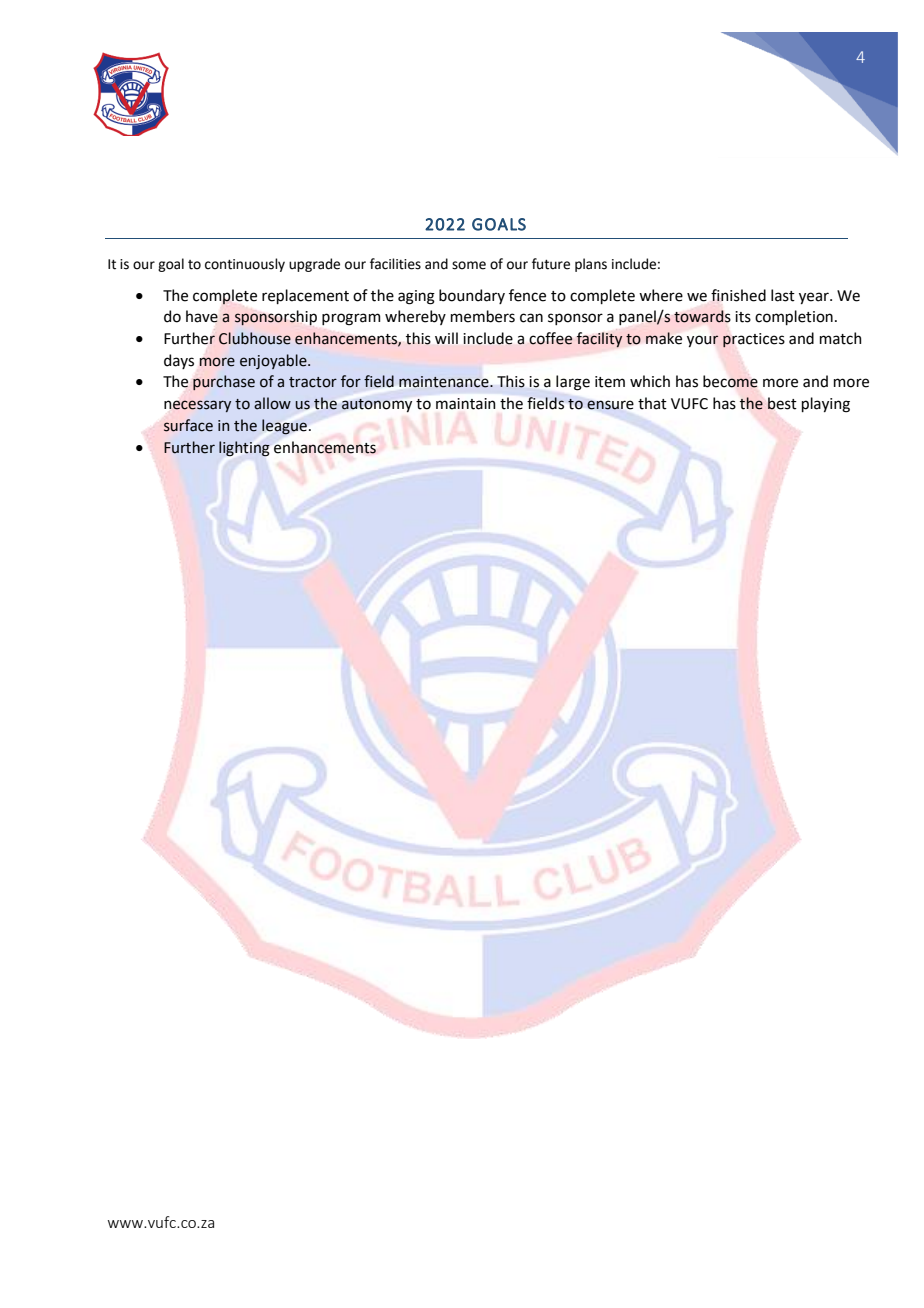  I want to click on replacement, so click(305, 296).
